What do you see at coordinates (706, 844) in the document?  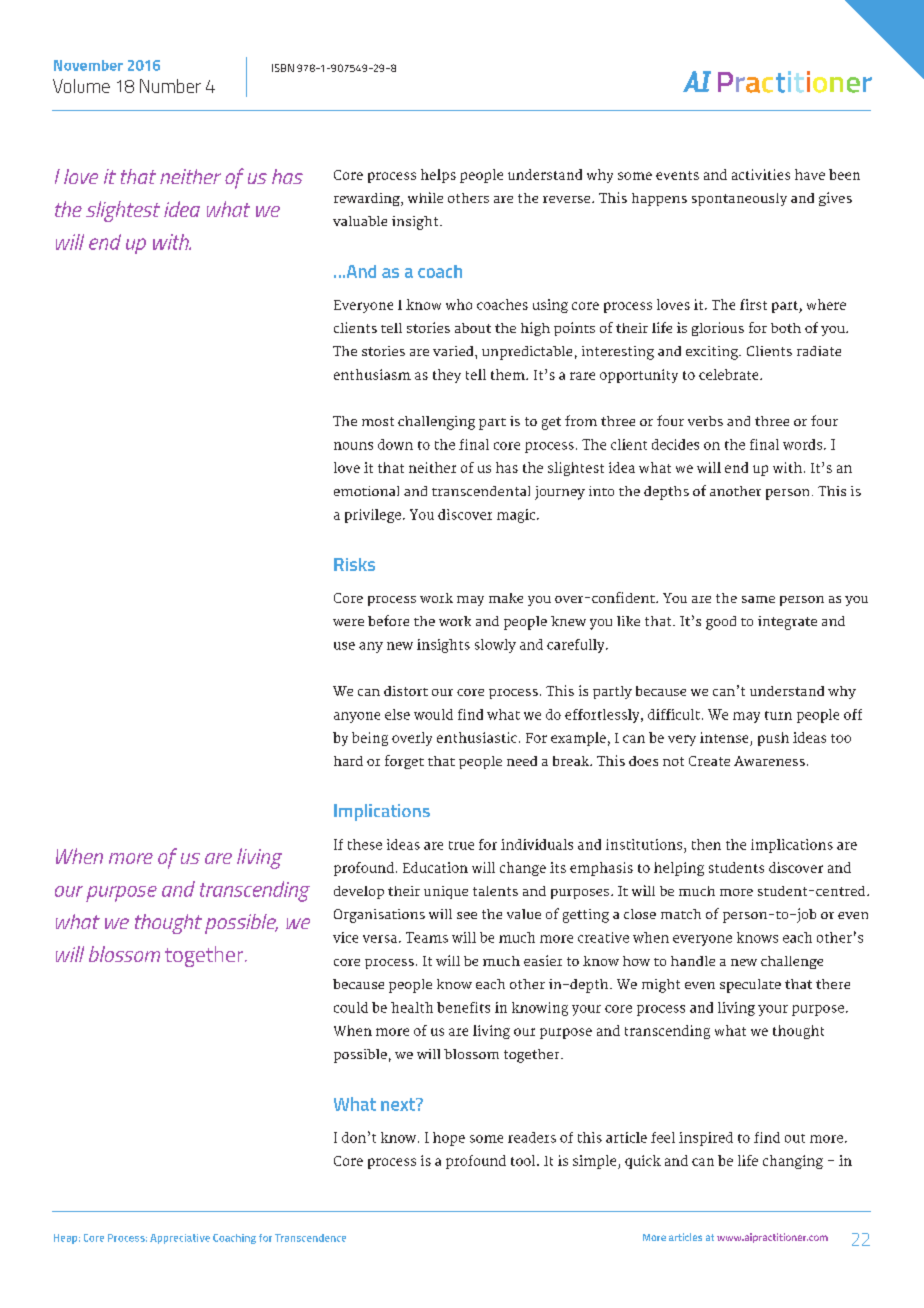 I see `then` at bounding box center [706, 844].
